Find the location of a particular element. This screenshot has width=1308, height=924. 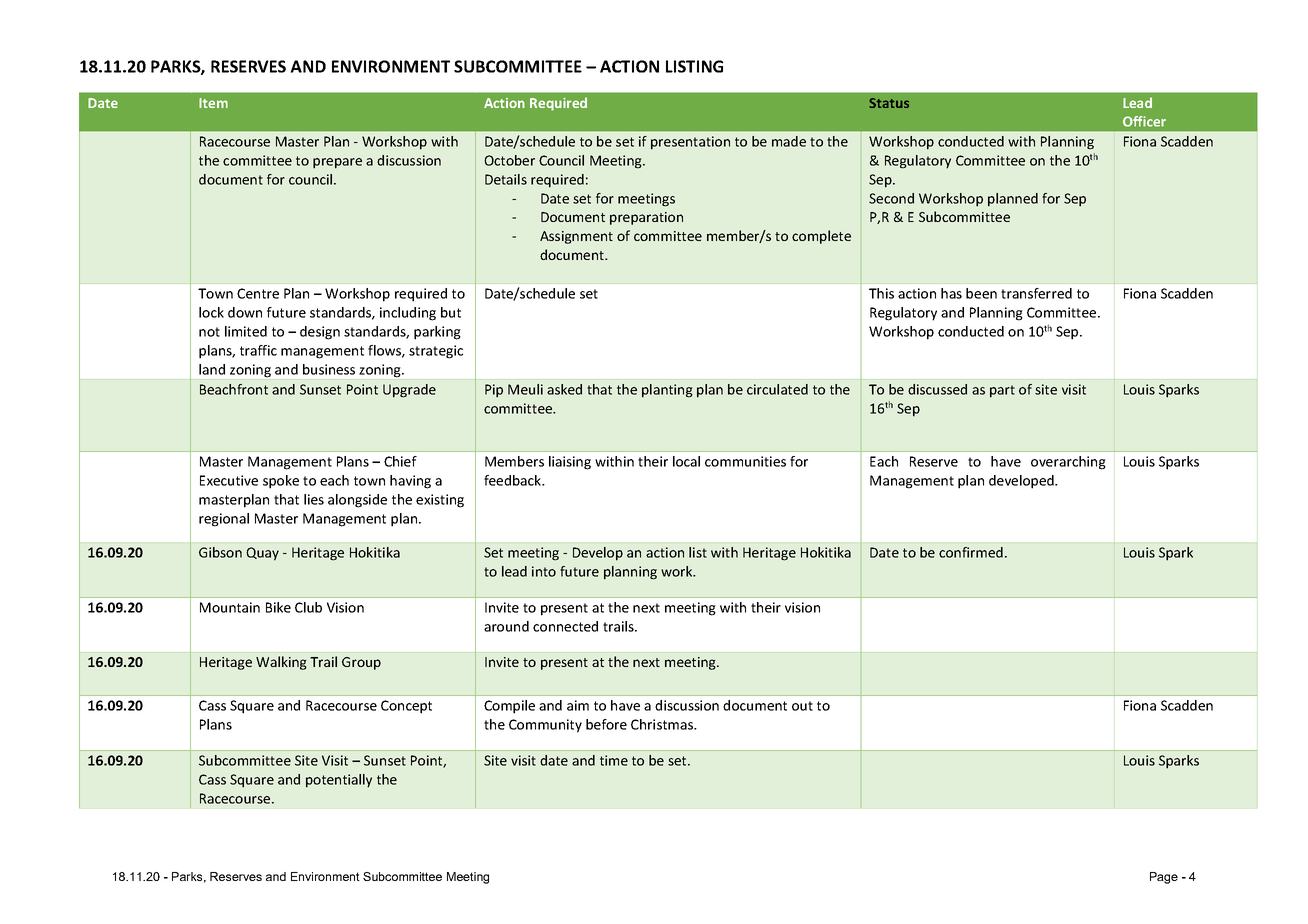

circulated is located at coordinates (777, 389).
